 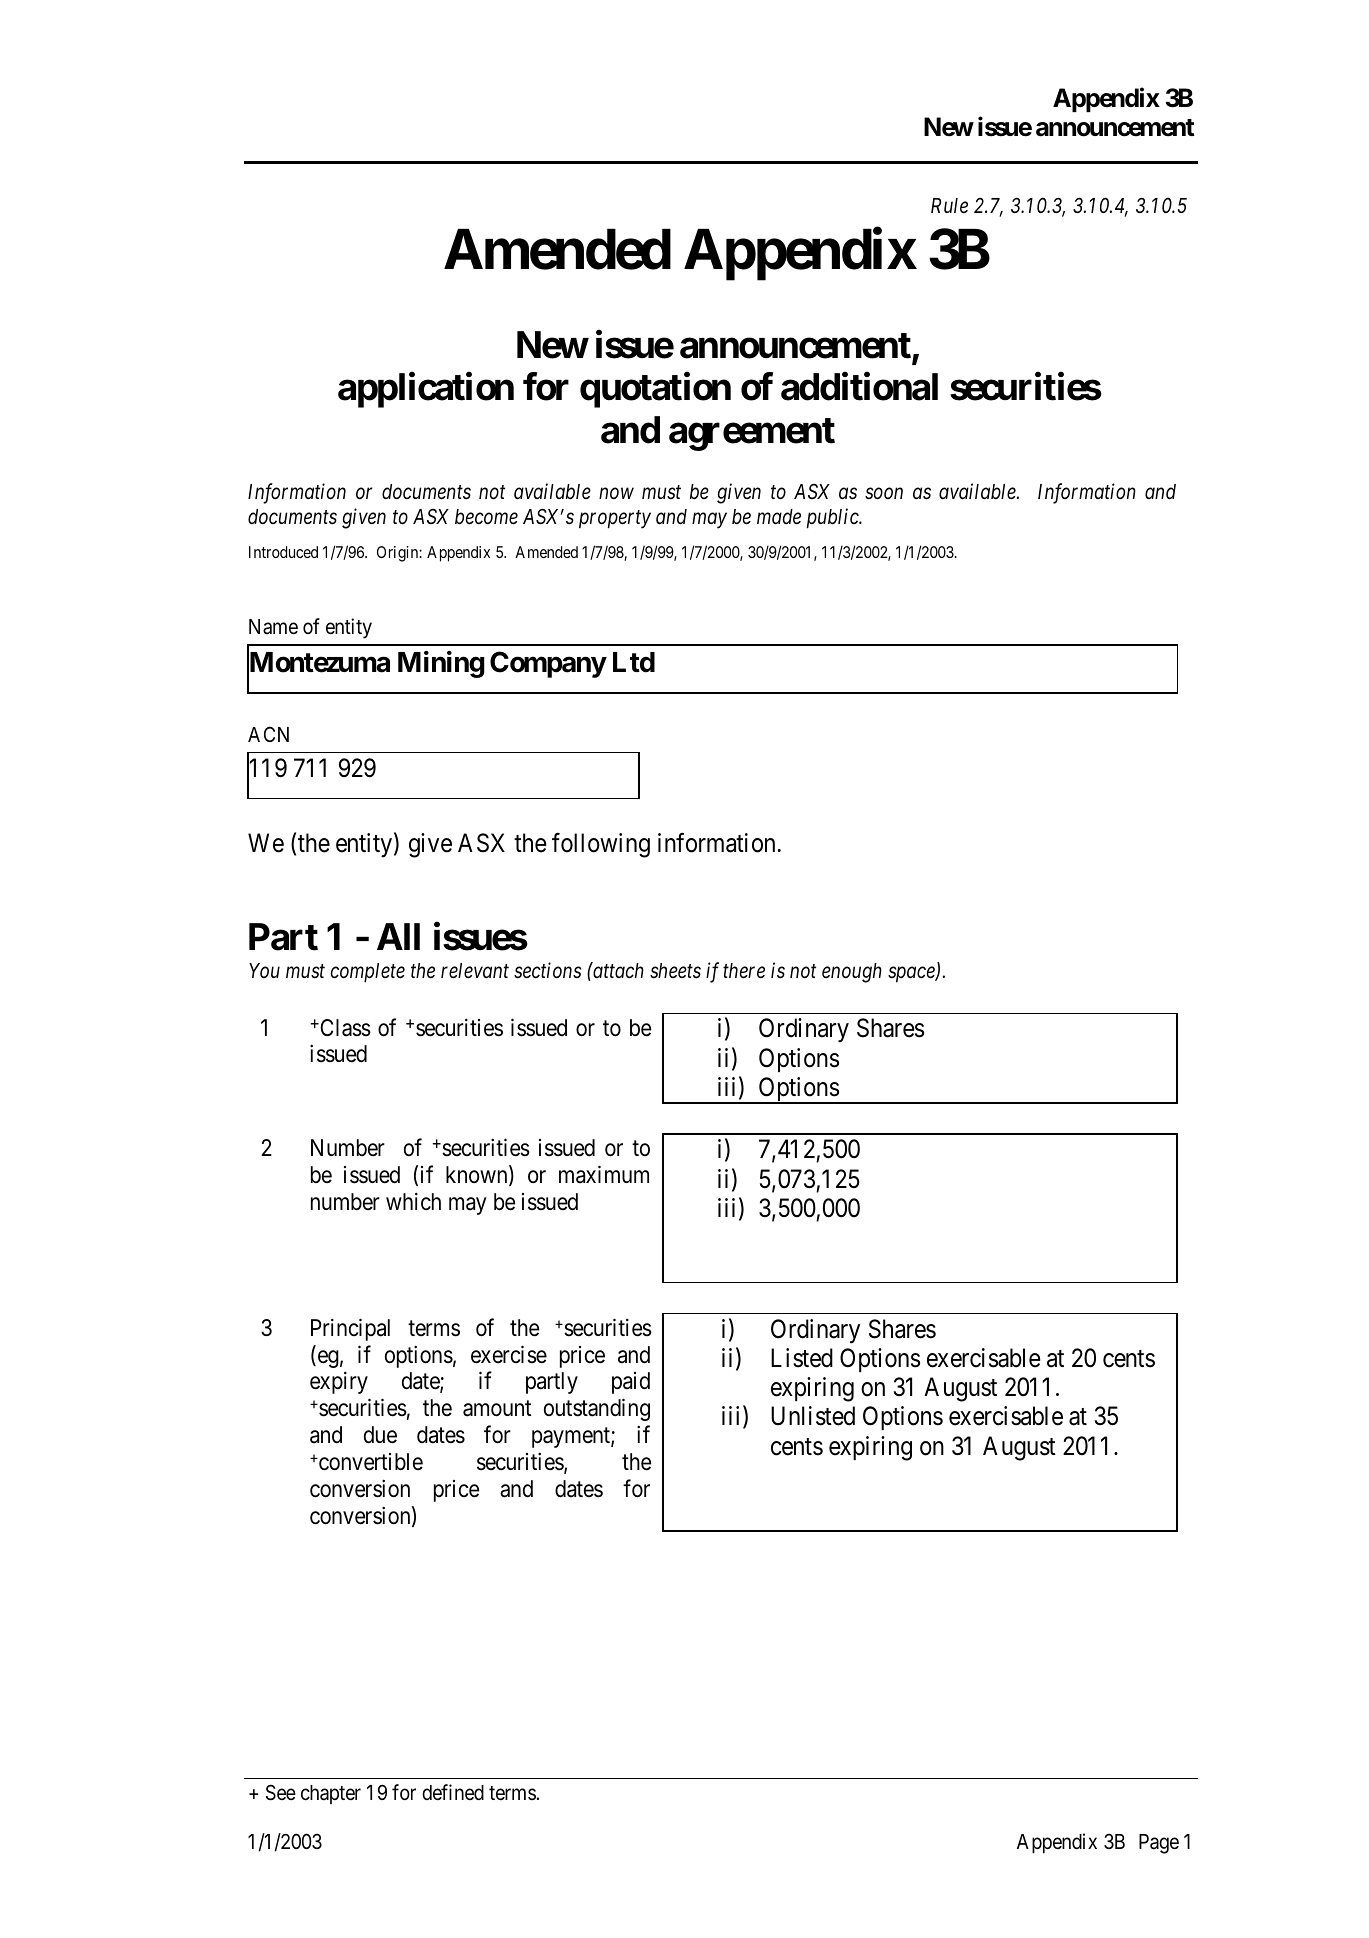 What do you see at coordinates (331, 1794) in the screenshot?
I see `chapter` at bounding box center [331, 1794].
